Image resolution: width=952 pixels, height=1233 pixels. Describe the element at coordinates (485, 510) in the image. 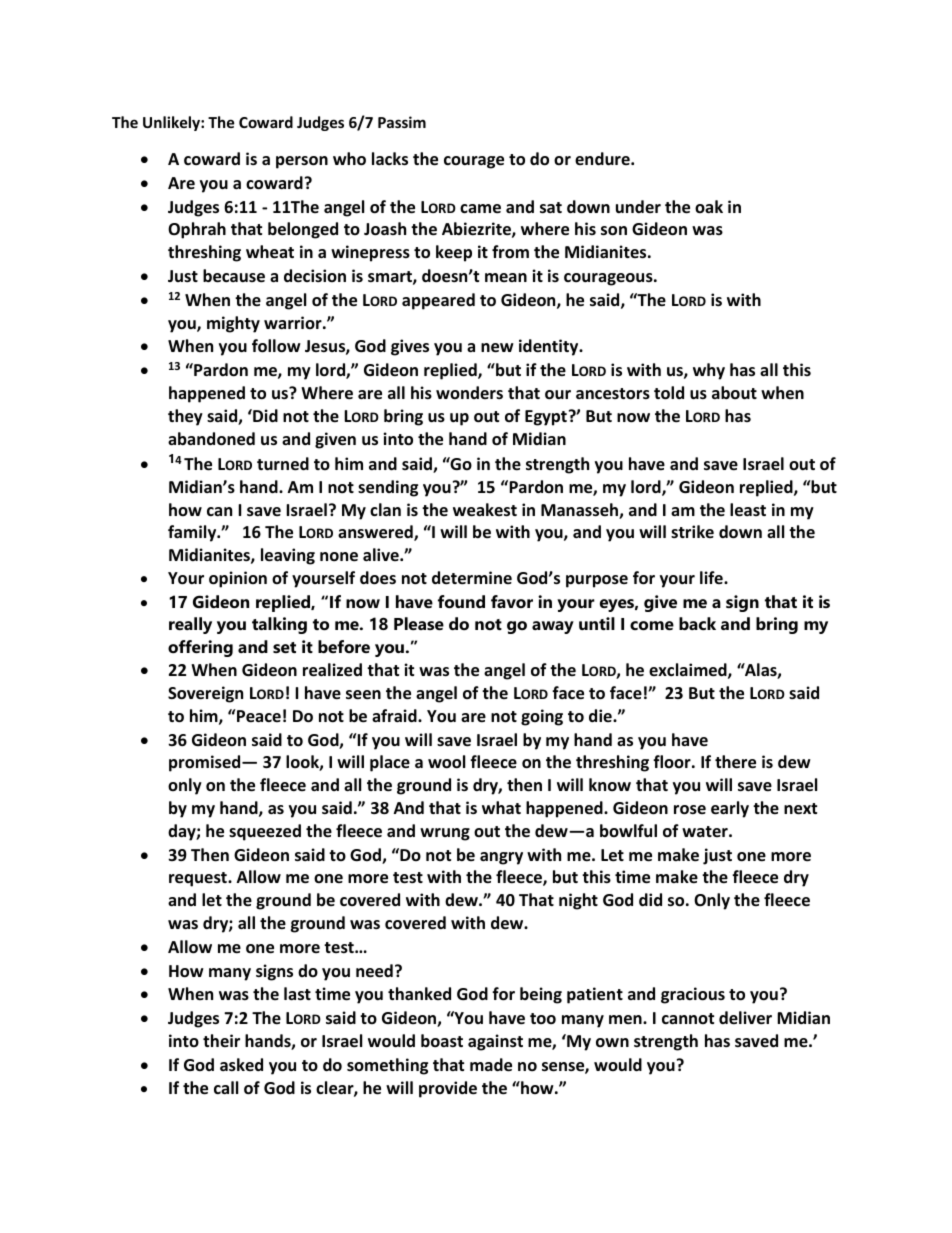

I see `weakest` at that location.
